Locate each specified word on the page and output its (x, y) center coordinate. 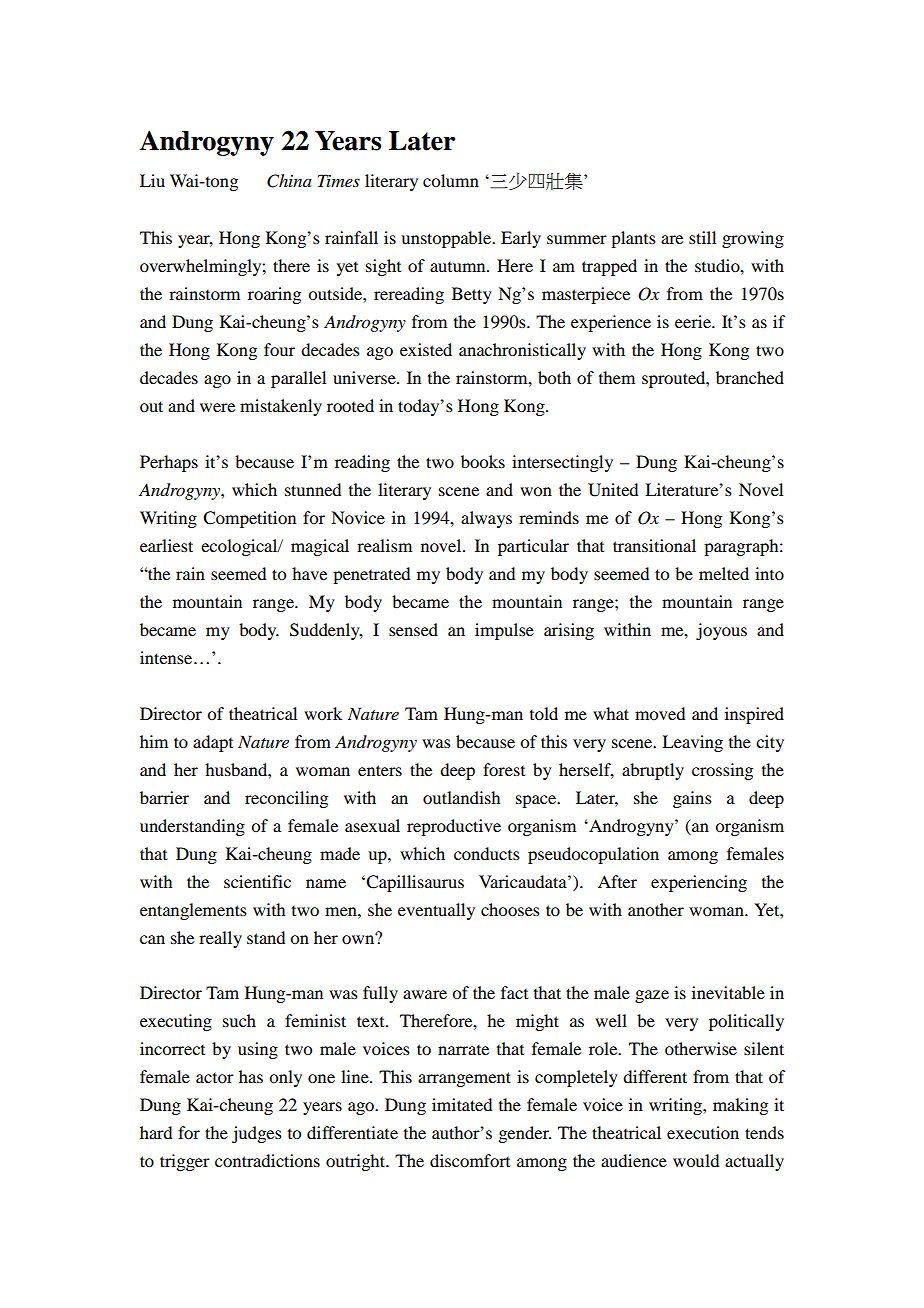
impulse (504, 631)
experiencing (699, 883)
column (451, 180)
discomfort (470, 1160)
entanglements (193, 911)
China (289, 181)
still (702, 237)
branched (750, 377)
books (483, 461)
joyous (721, 631)
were (217, 407)
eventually (436, 911)
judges (257, 1134)
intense (167, 657)
